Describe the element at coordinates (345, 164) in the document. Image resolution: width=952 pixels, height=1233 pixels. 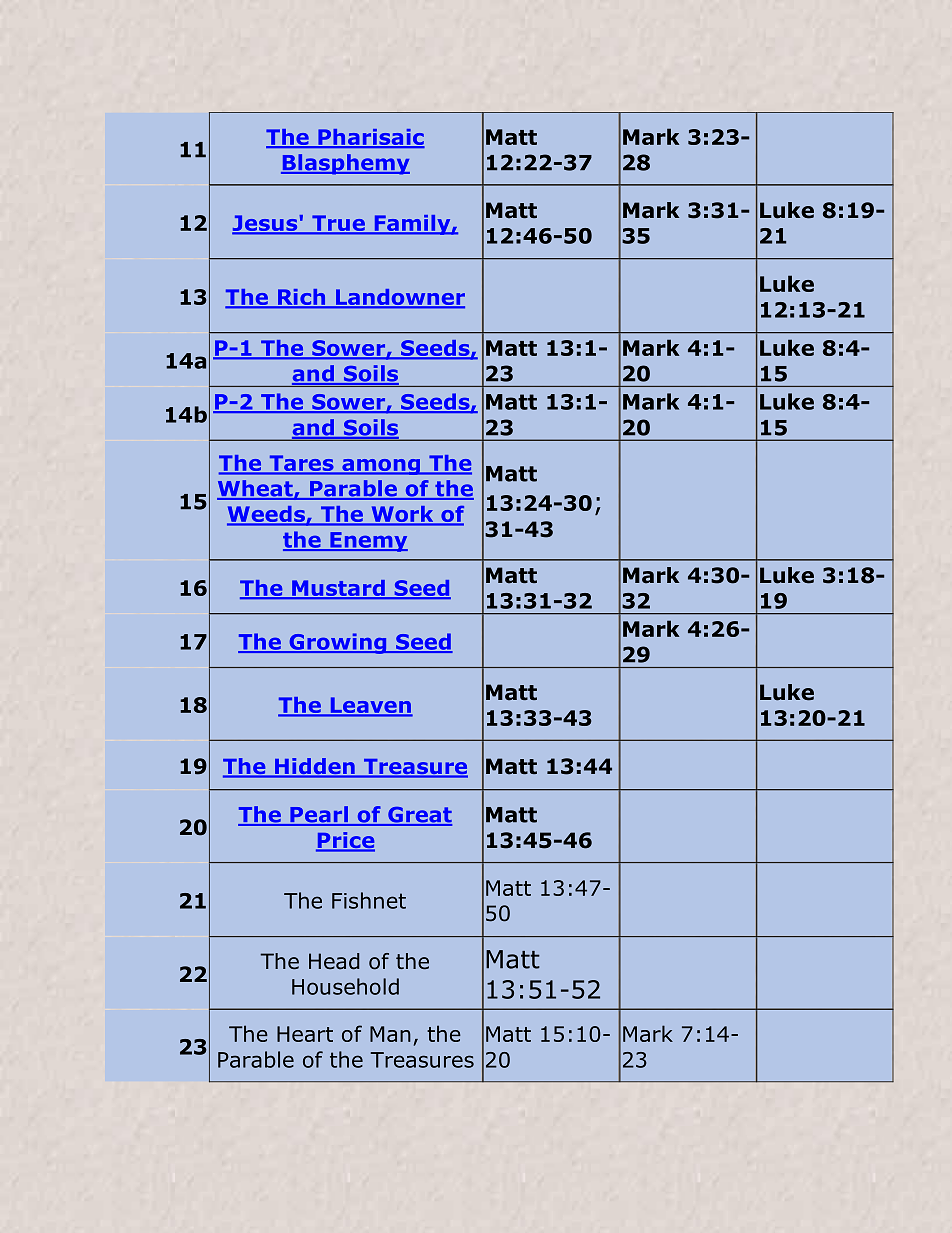
I see `Blasphemy` at that location.
